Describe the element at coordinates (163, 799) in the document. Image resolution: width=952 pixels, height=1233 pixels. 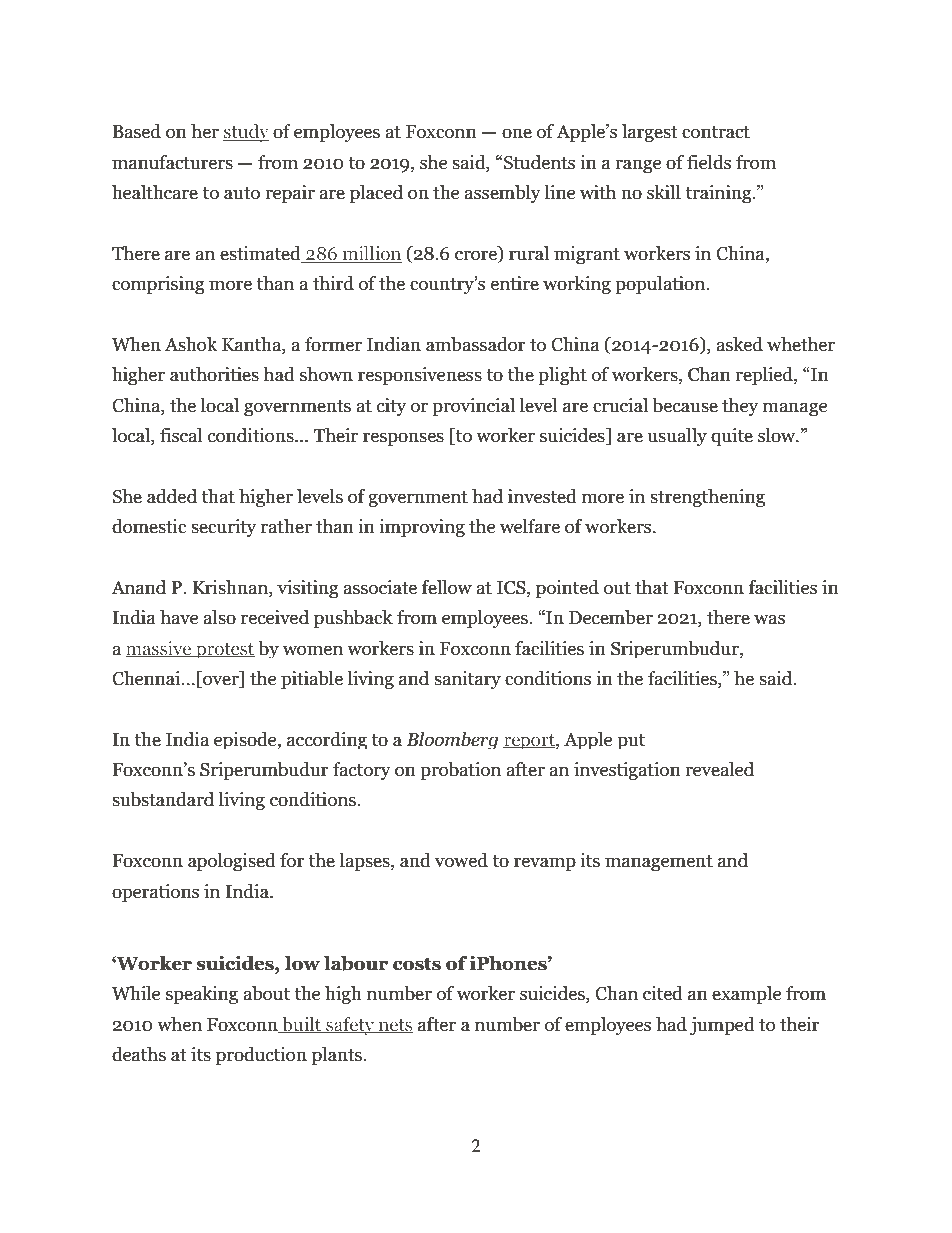
I see `substandard` at that location.
